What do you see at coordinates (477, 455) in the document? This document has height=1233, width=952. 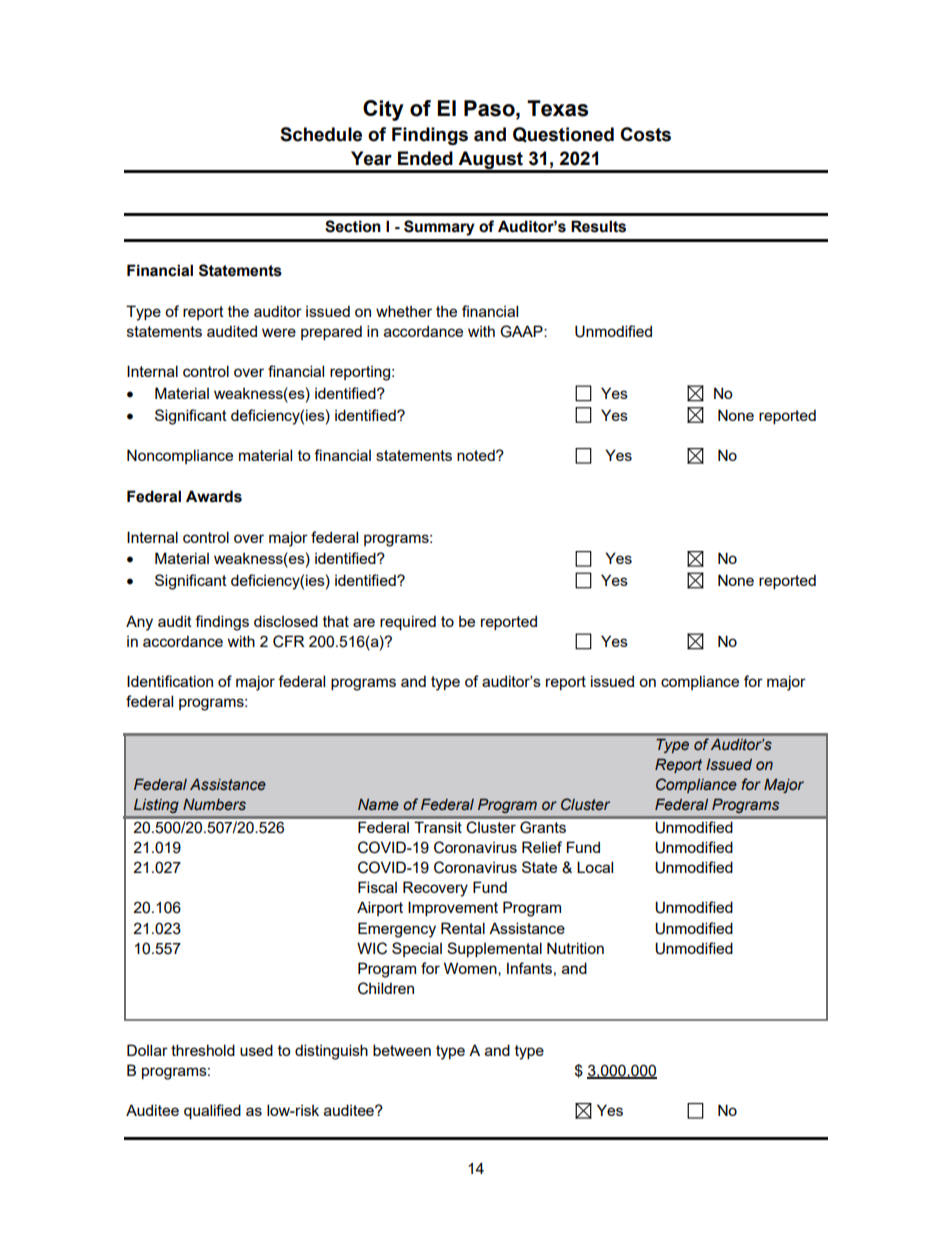 I see `noted` at bounding box center [477, 455].
